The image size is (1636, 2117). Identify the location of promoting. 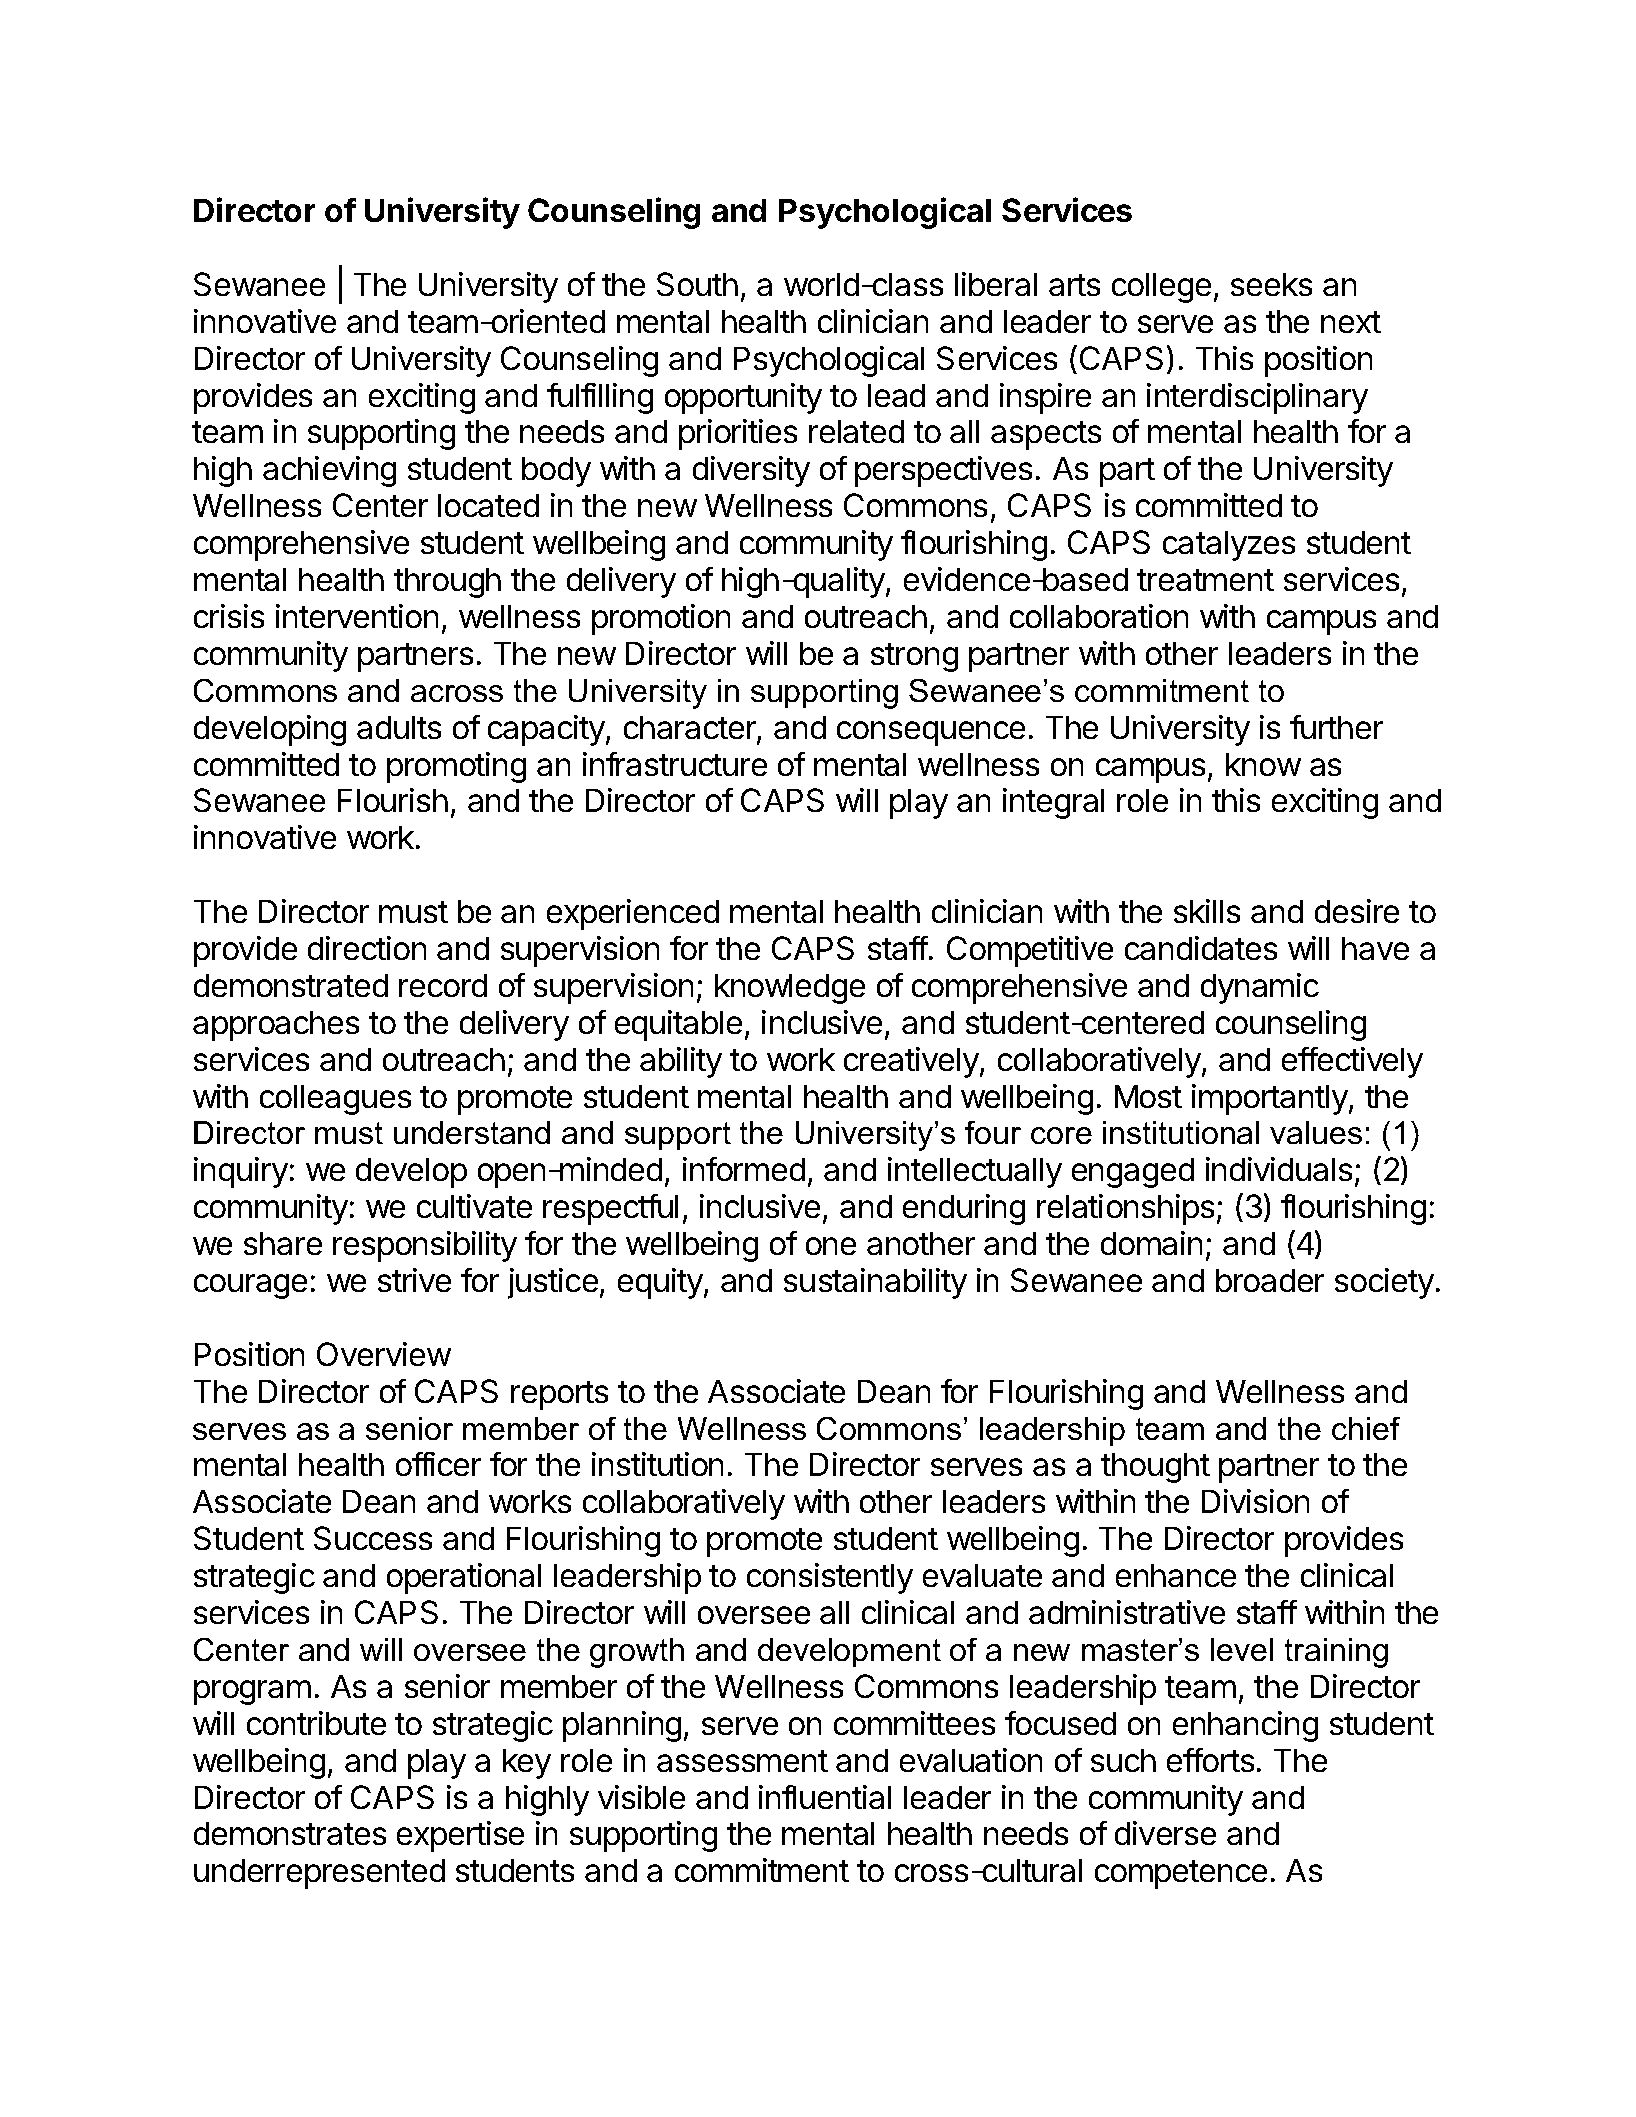
(456, 767).
